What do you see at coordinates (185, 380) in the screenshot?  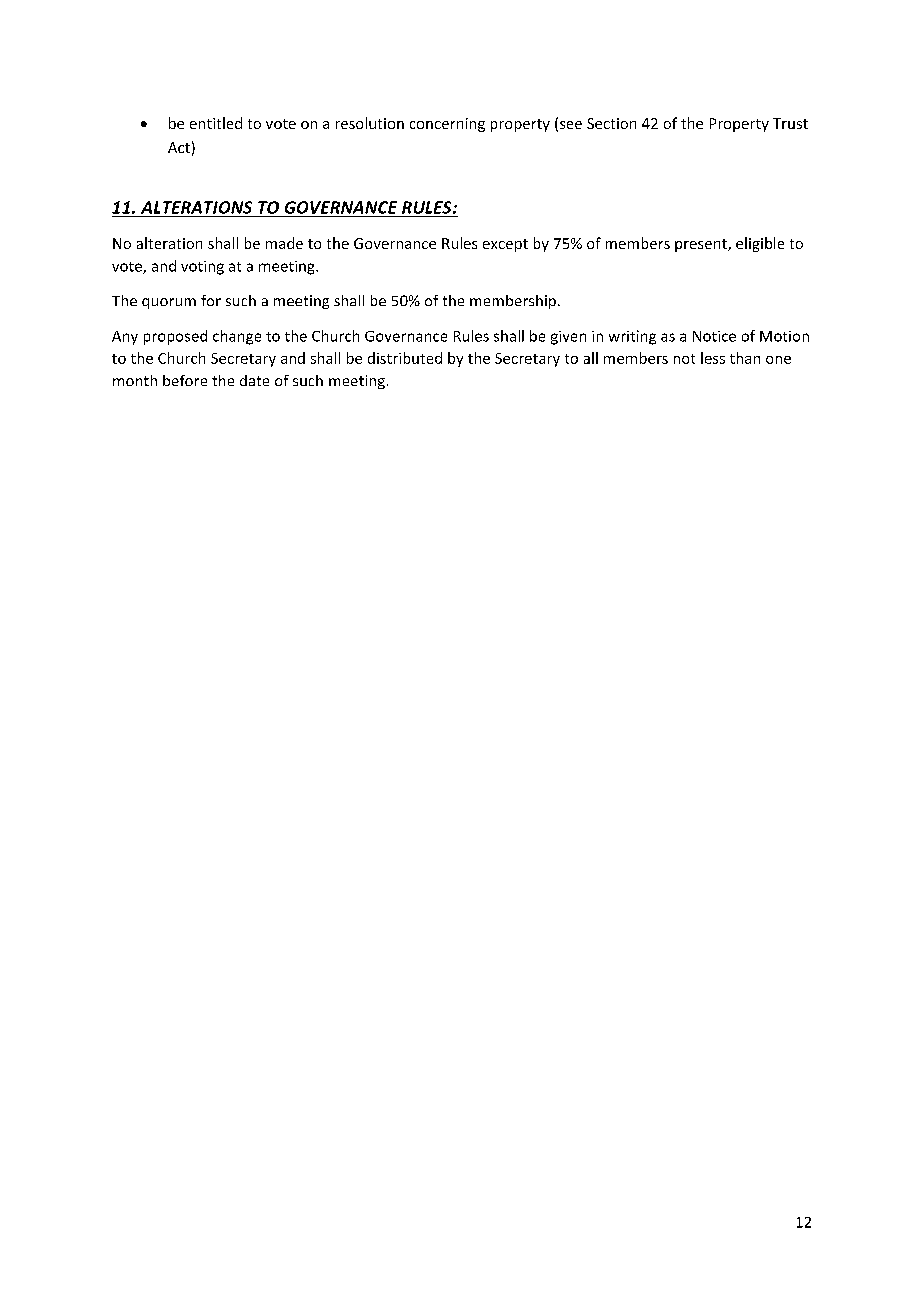 I see `before` at bounding box center [185, 380].
